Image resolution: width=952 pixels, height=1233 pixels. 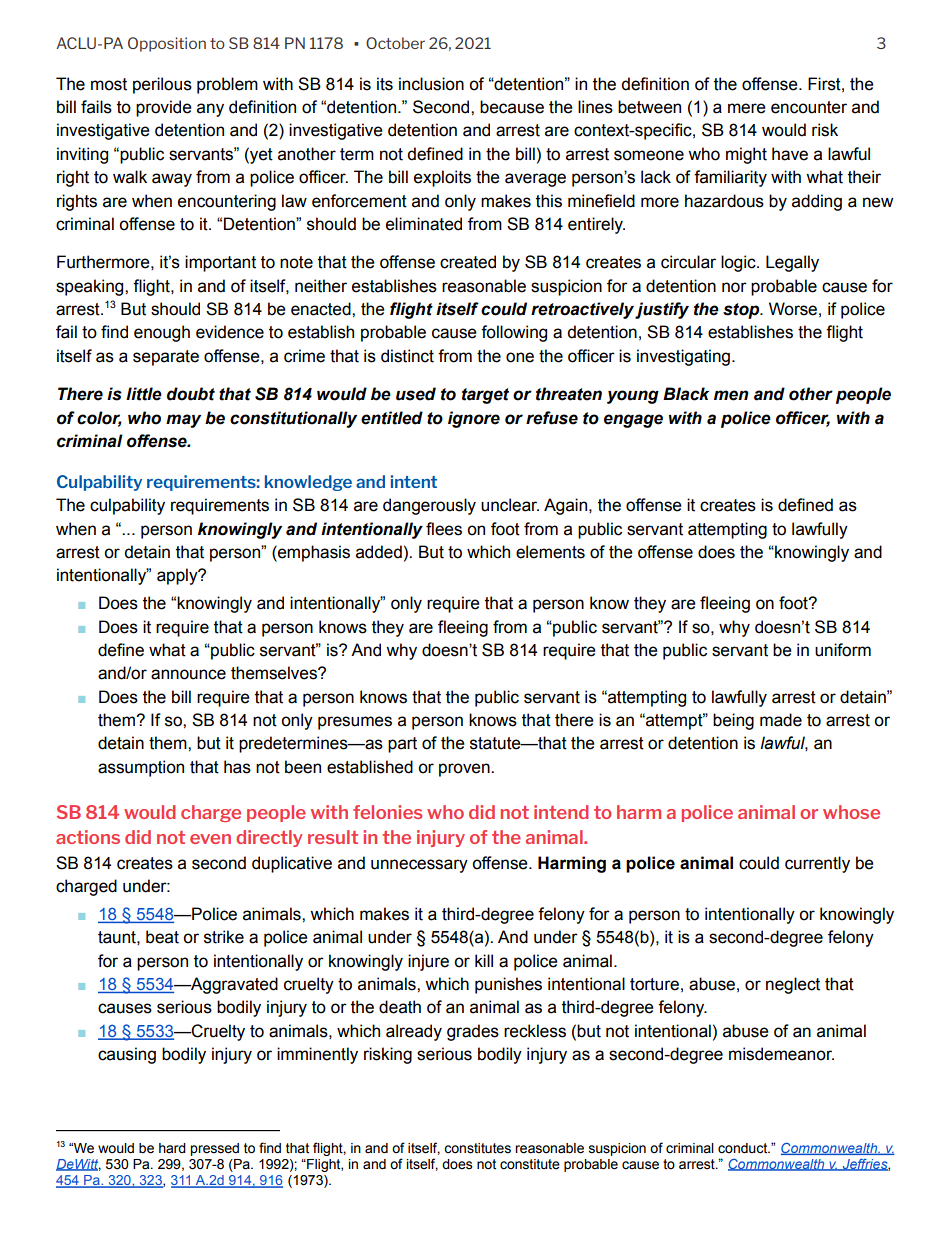 I want to click on made, so click(x=781, y=720).
